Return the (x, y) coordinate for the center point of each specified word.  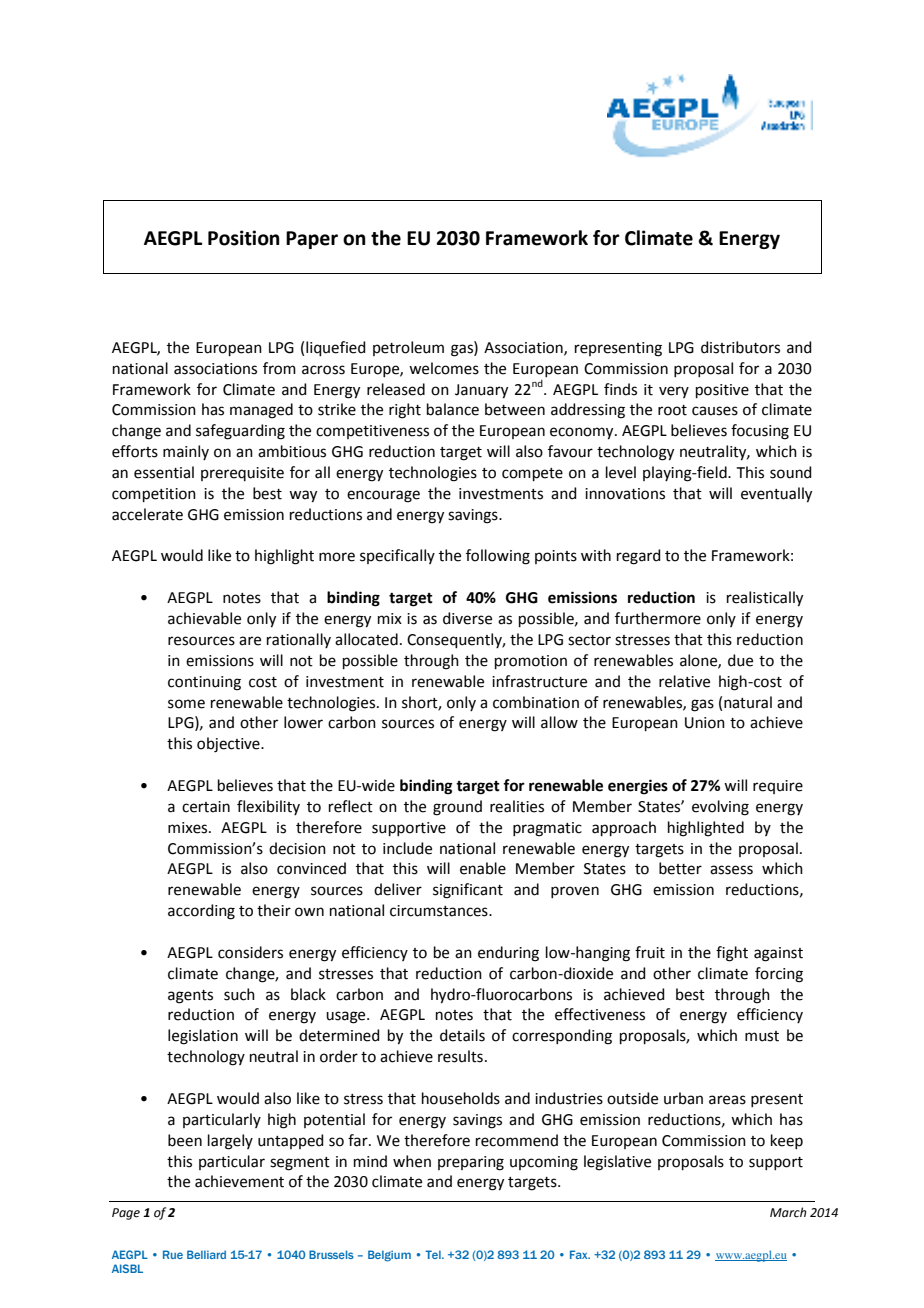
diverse (467, 618)
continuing (204, 683)
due (740, 660)
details (462, 1035)
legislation (203, 1037)
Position (244, 238)
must (762, 1036)
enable (483, 868)
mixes (189, 828)
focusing (760, 432)
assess (731, 870)
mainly (186, 452)
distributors (740, 347)
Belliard (206, 1254)
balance (453, 409)
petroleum (408, 348)
